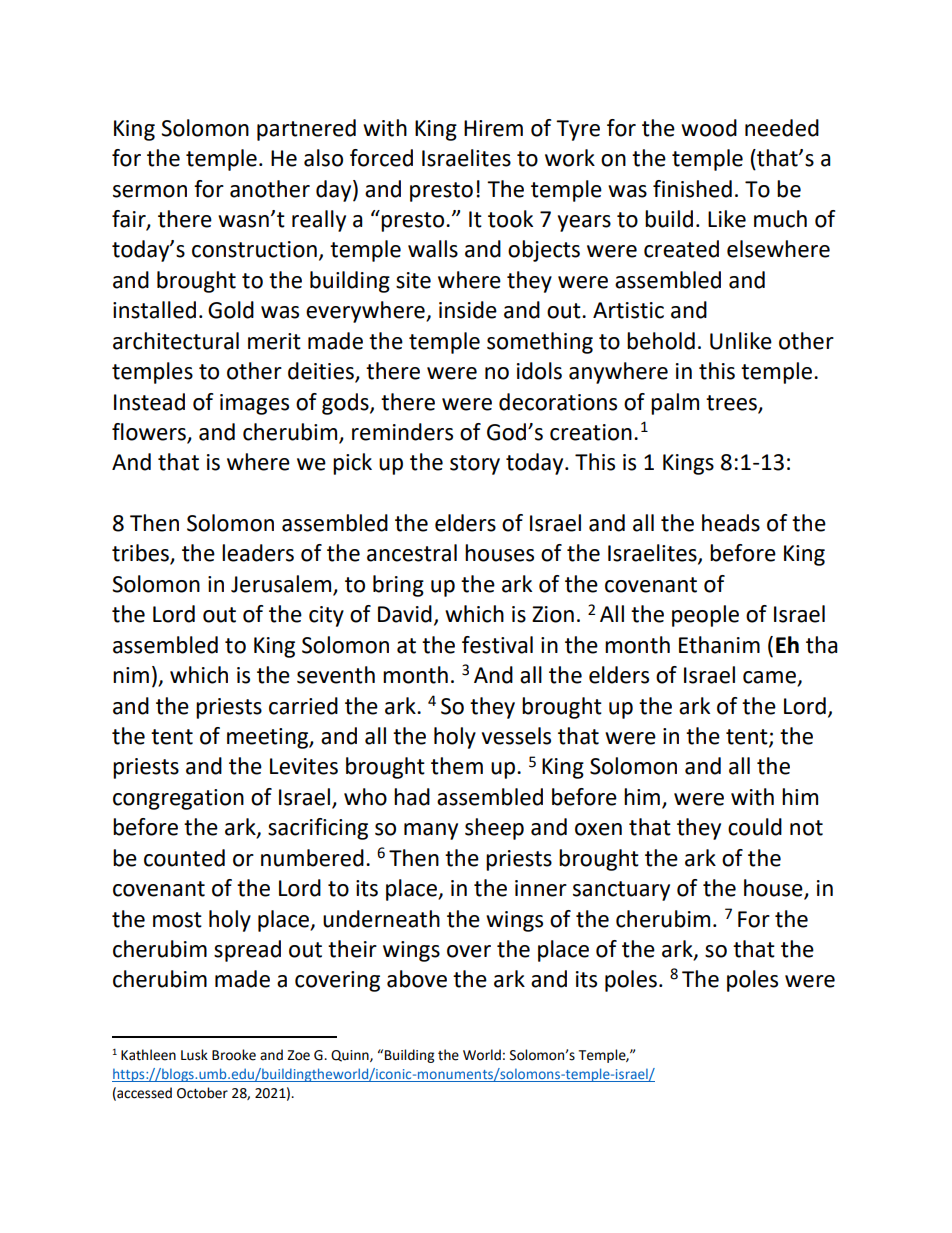  I want to click on counted, so click(184, 858).
